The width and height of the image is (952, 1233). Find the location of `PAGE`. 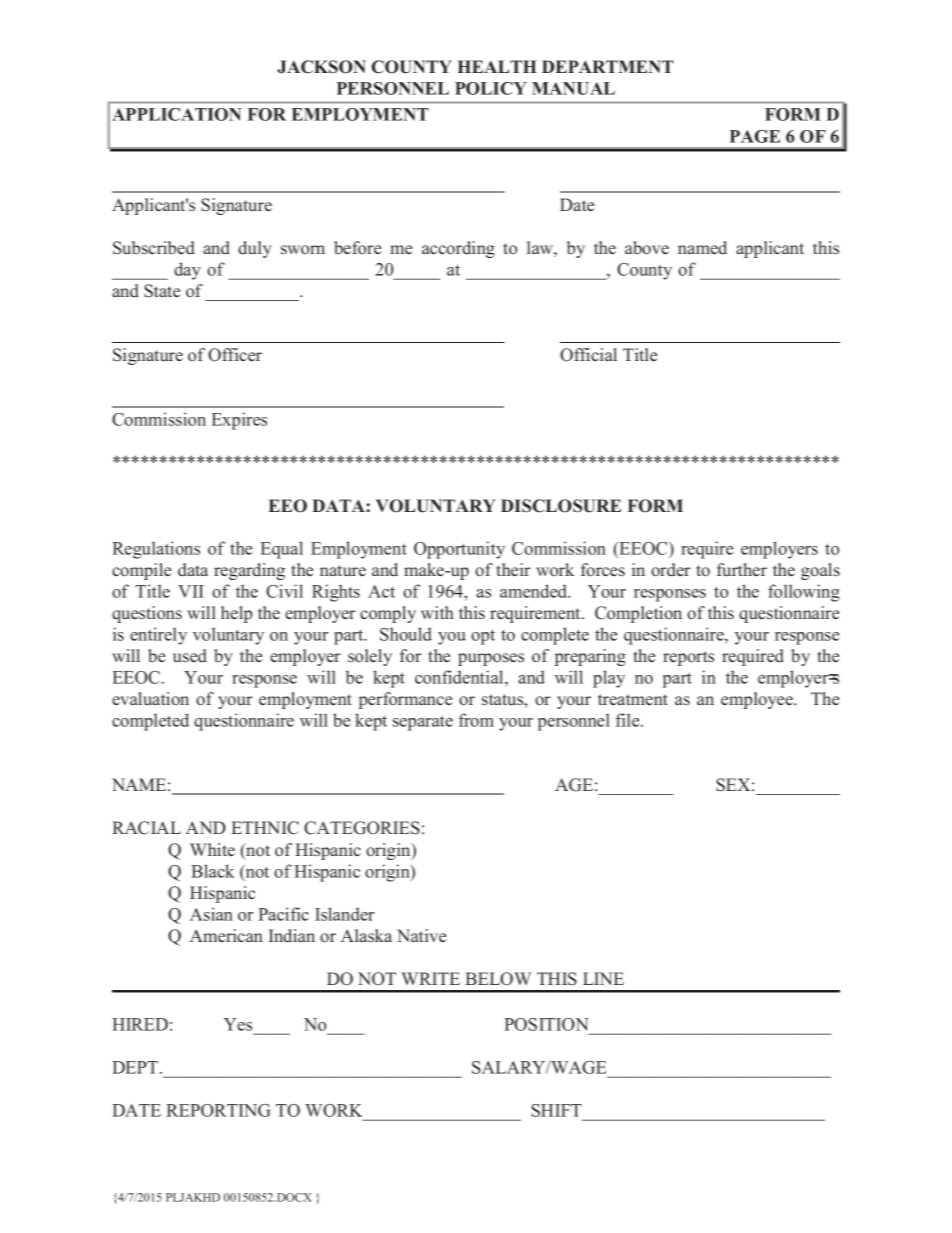

PAGE is located at coordinates (755, 136).
